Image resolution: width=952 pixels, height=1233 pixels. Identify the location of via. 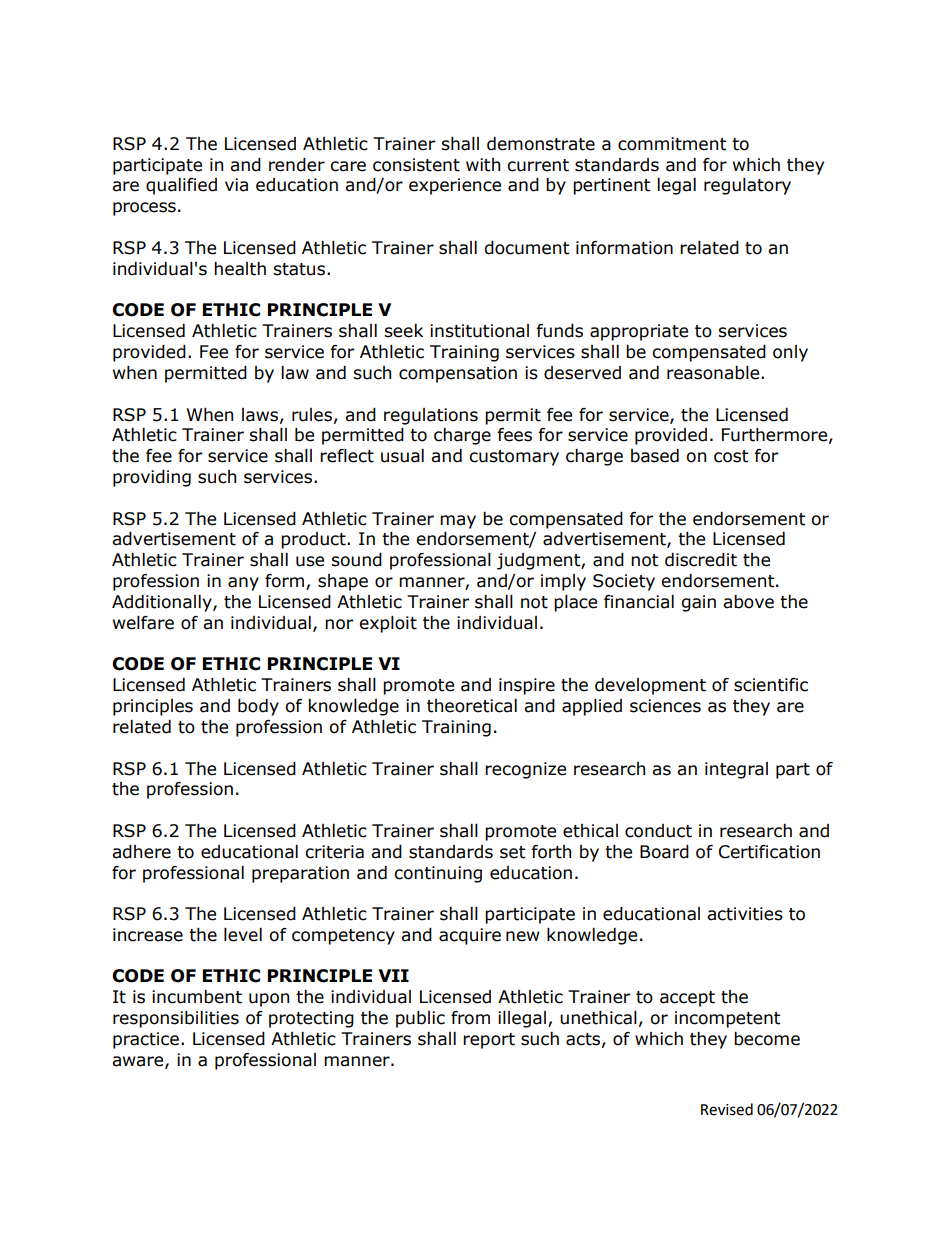
(236, 185).
